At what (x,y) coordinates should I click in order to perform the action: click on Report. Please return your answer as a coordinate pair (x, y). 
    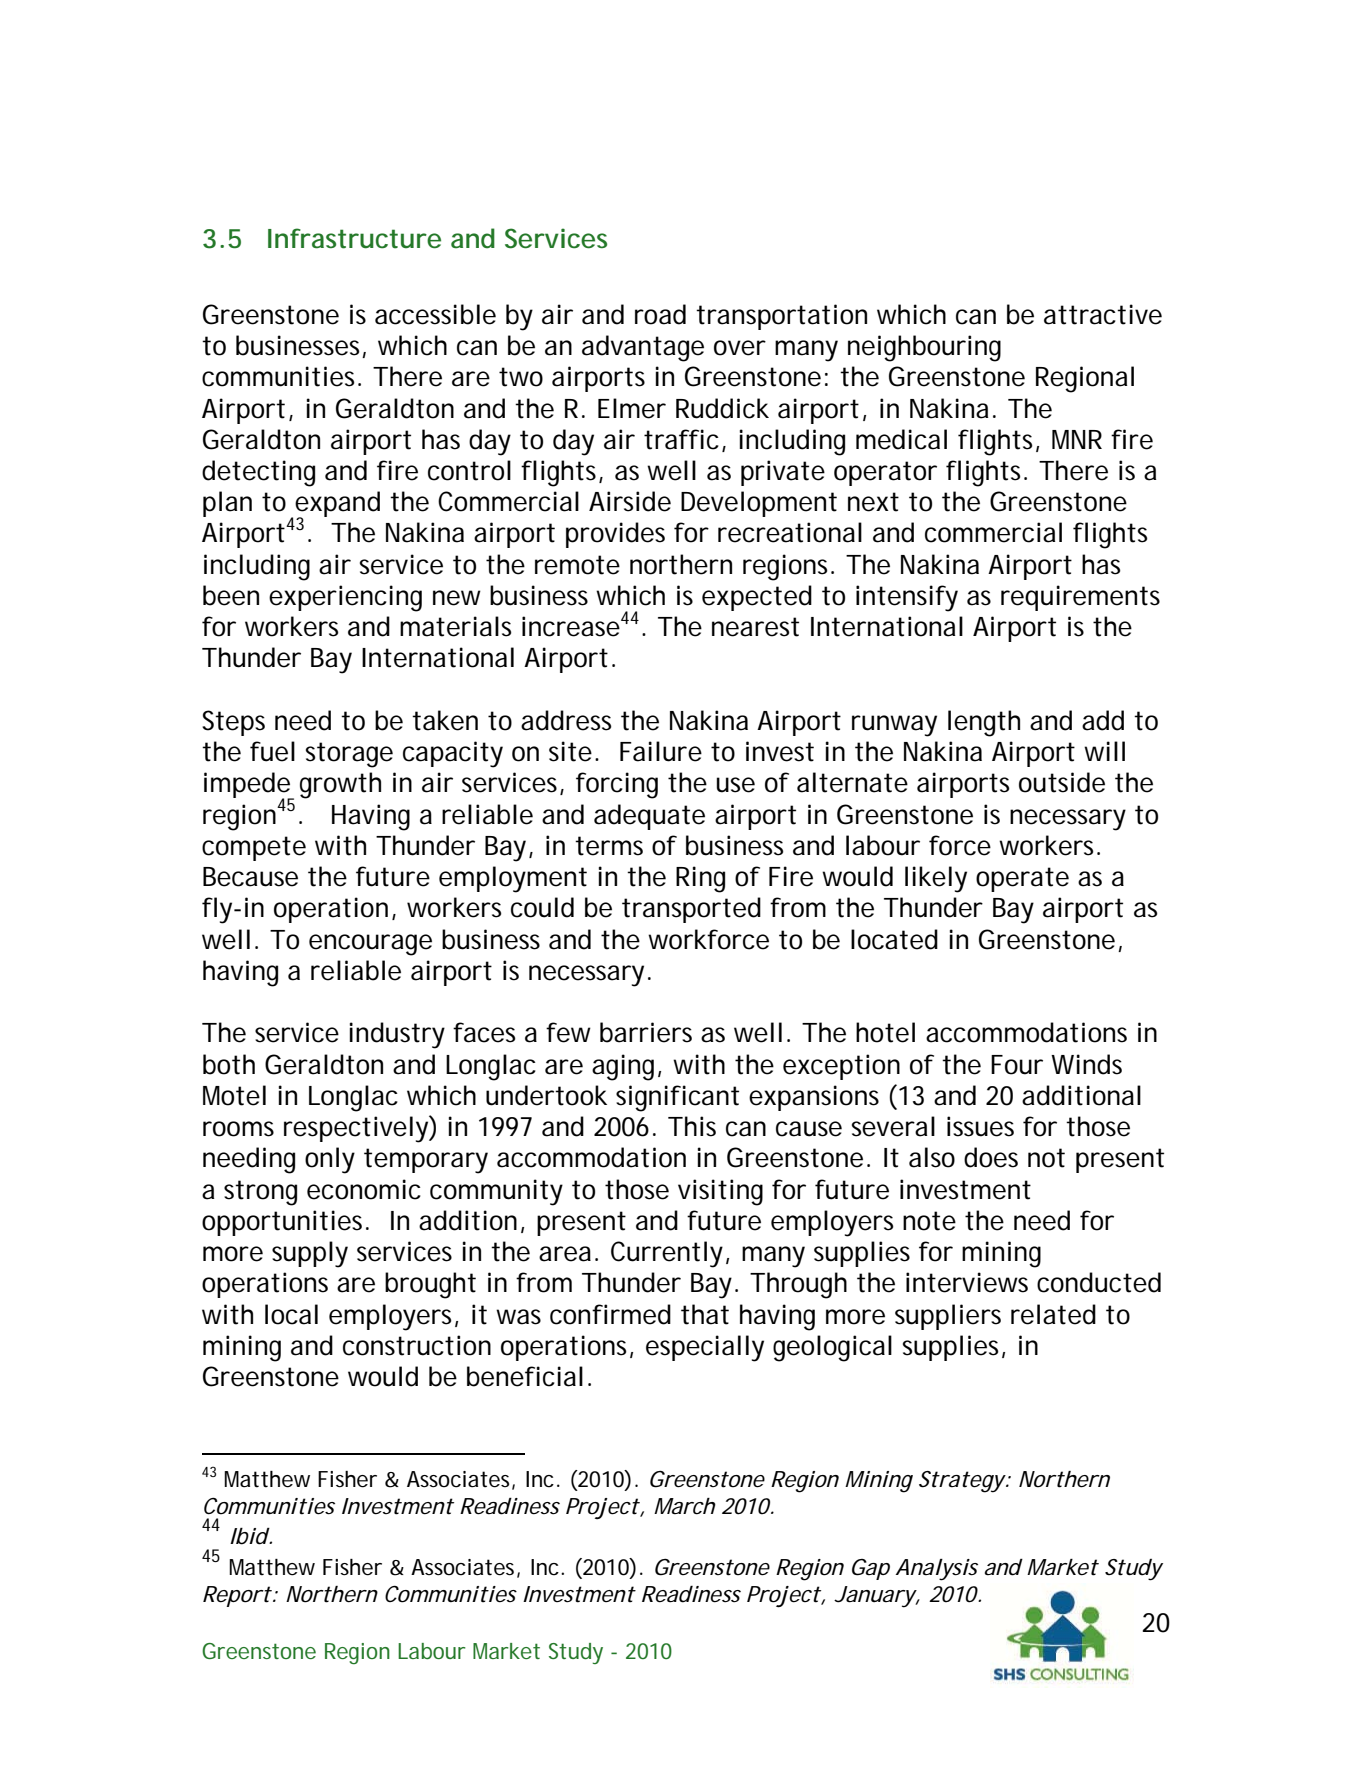
    Looking at the image, I should click on (237, 1596).
